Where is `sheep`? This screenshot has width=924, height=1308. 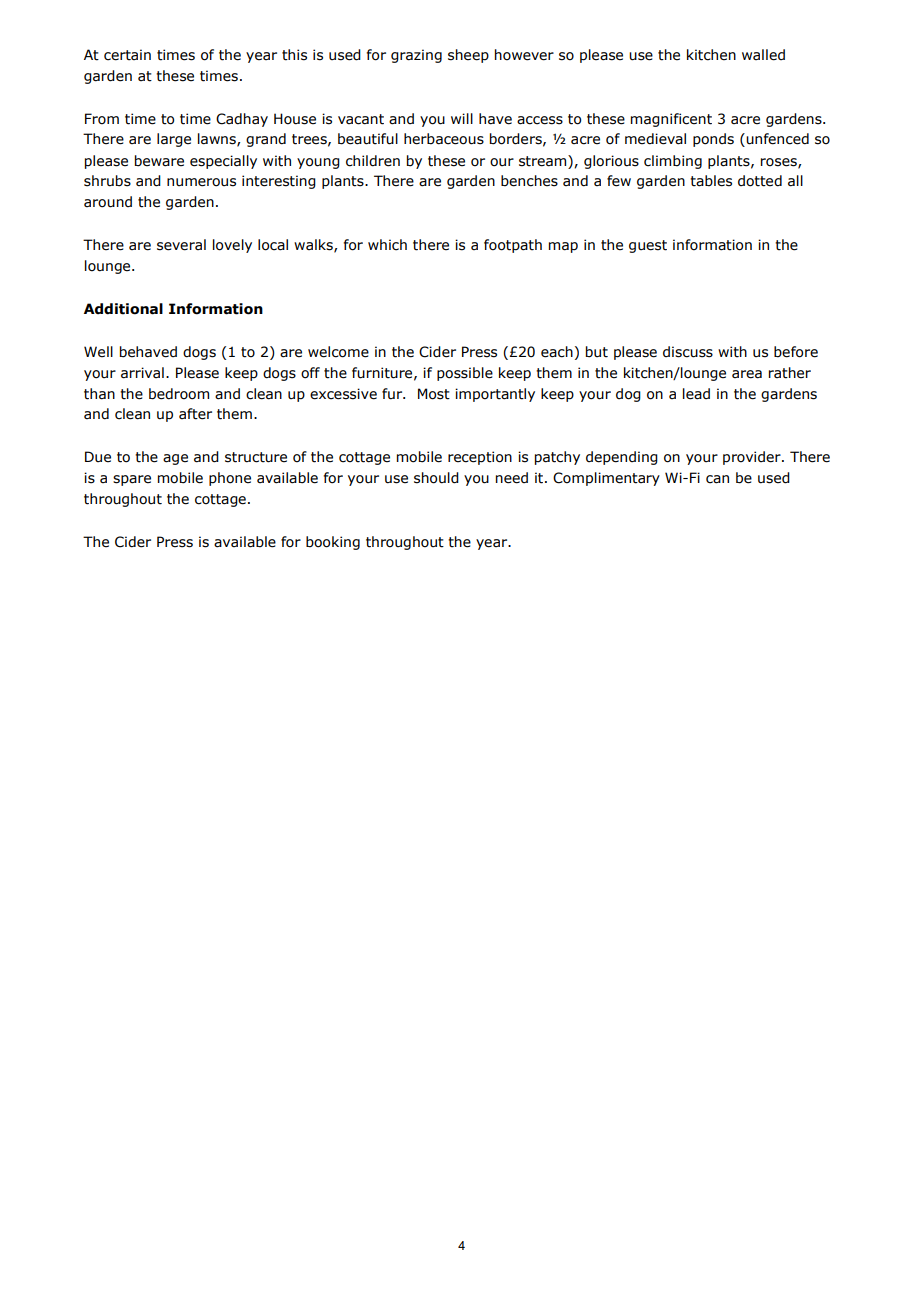 sheep is located at coordinates (468, 56).
